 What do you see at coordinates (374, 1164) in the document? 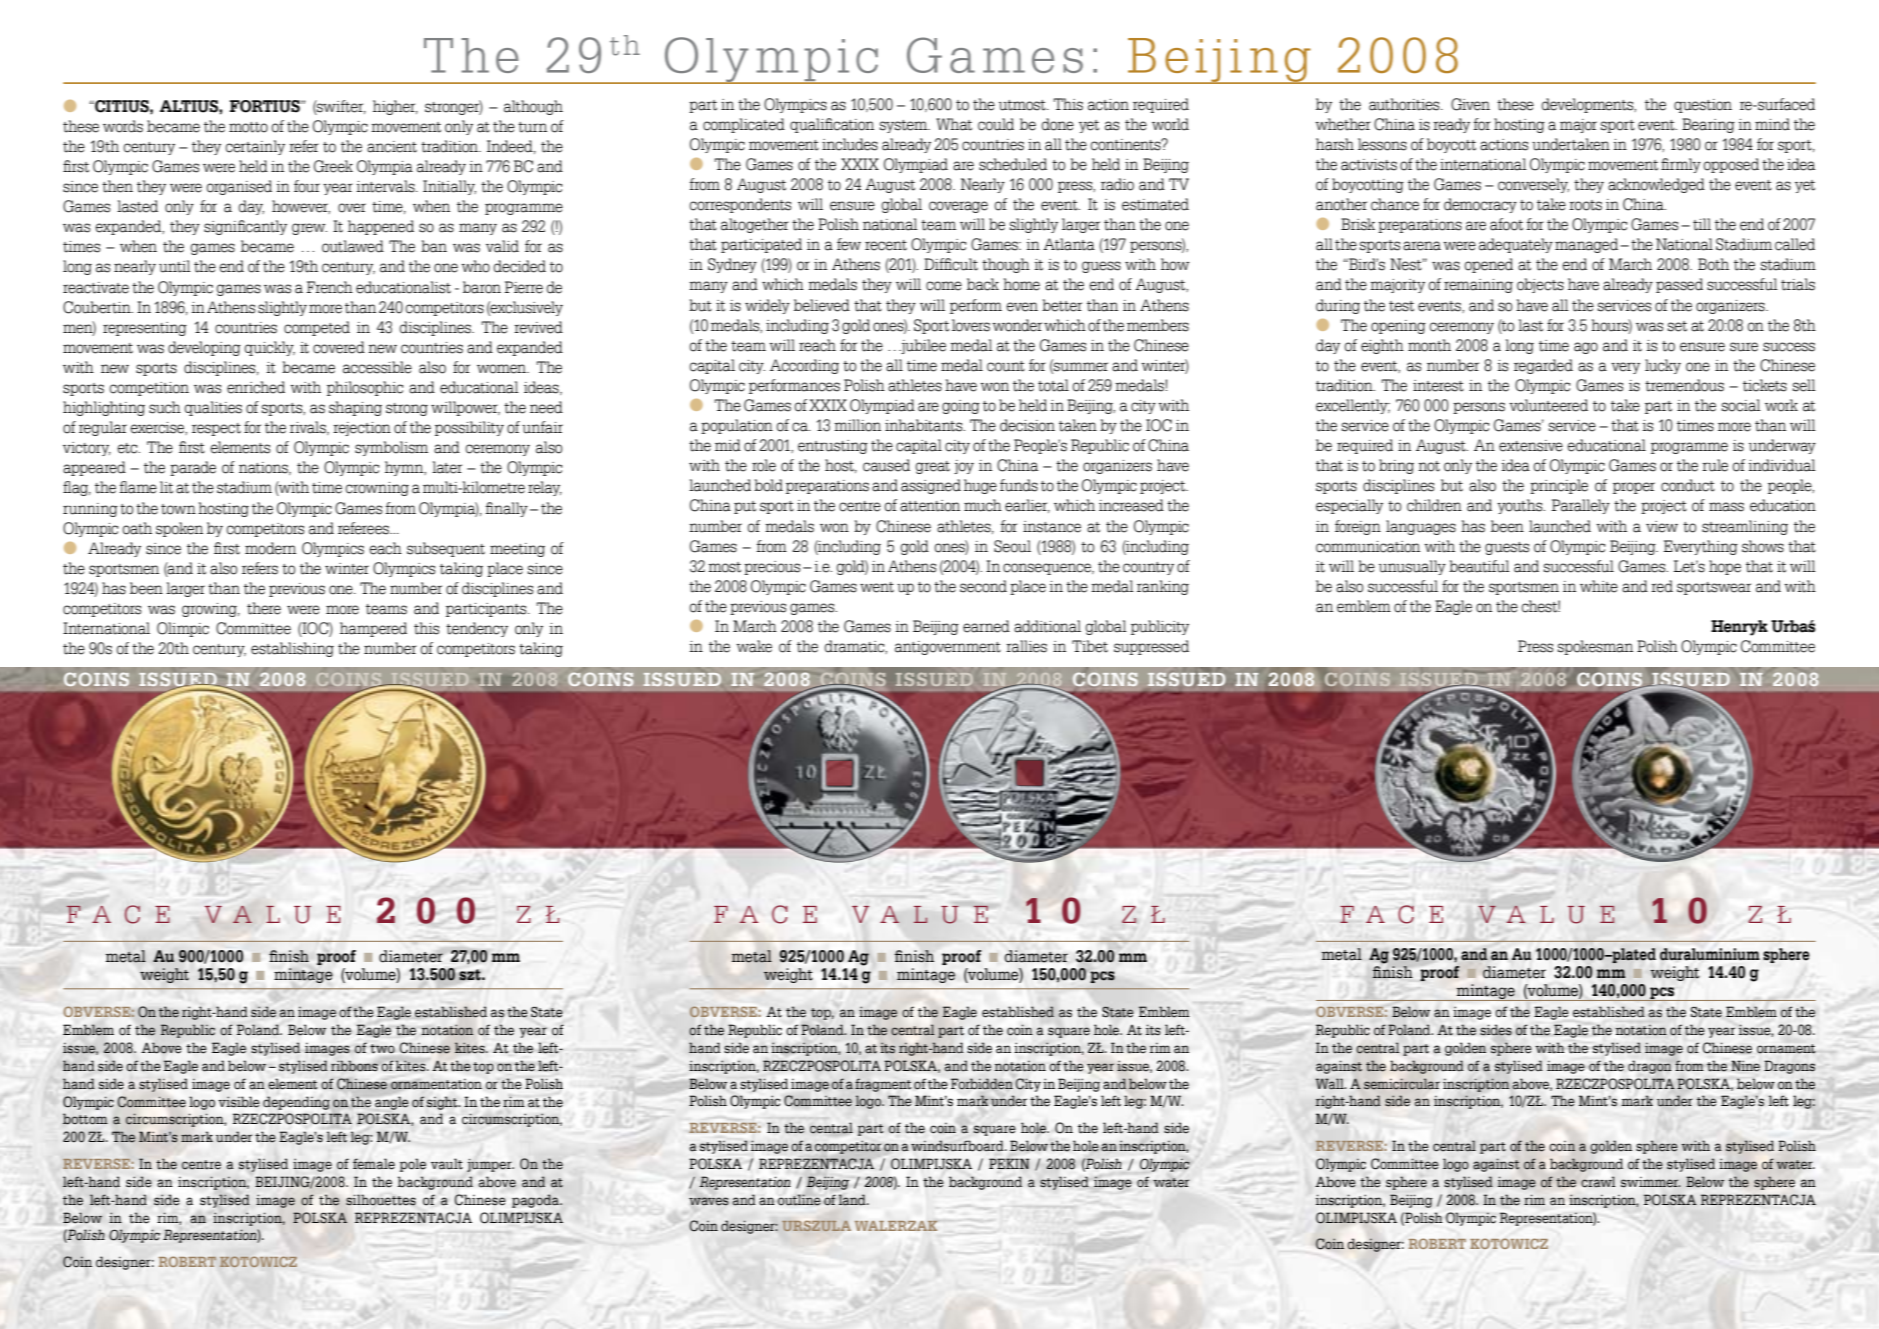
I see `female` at bounding box center [374, 1164].
